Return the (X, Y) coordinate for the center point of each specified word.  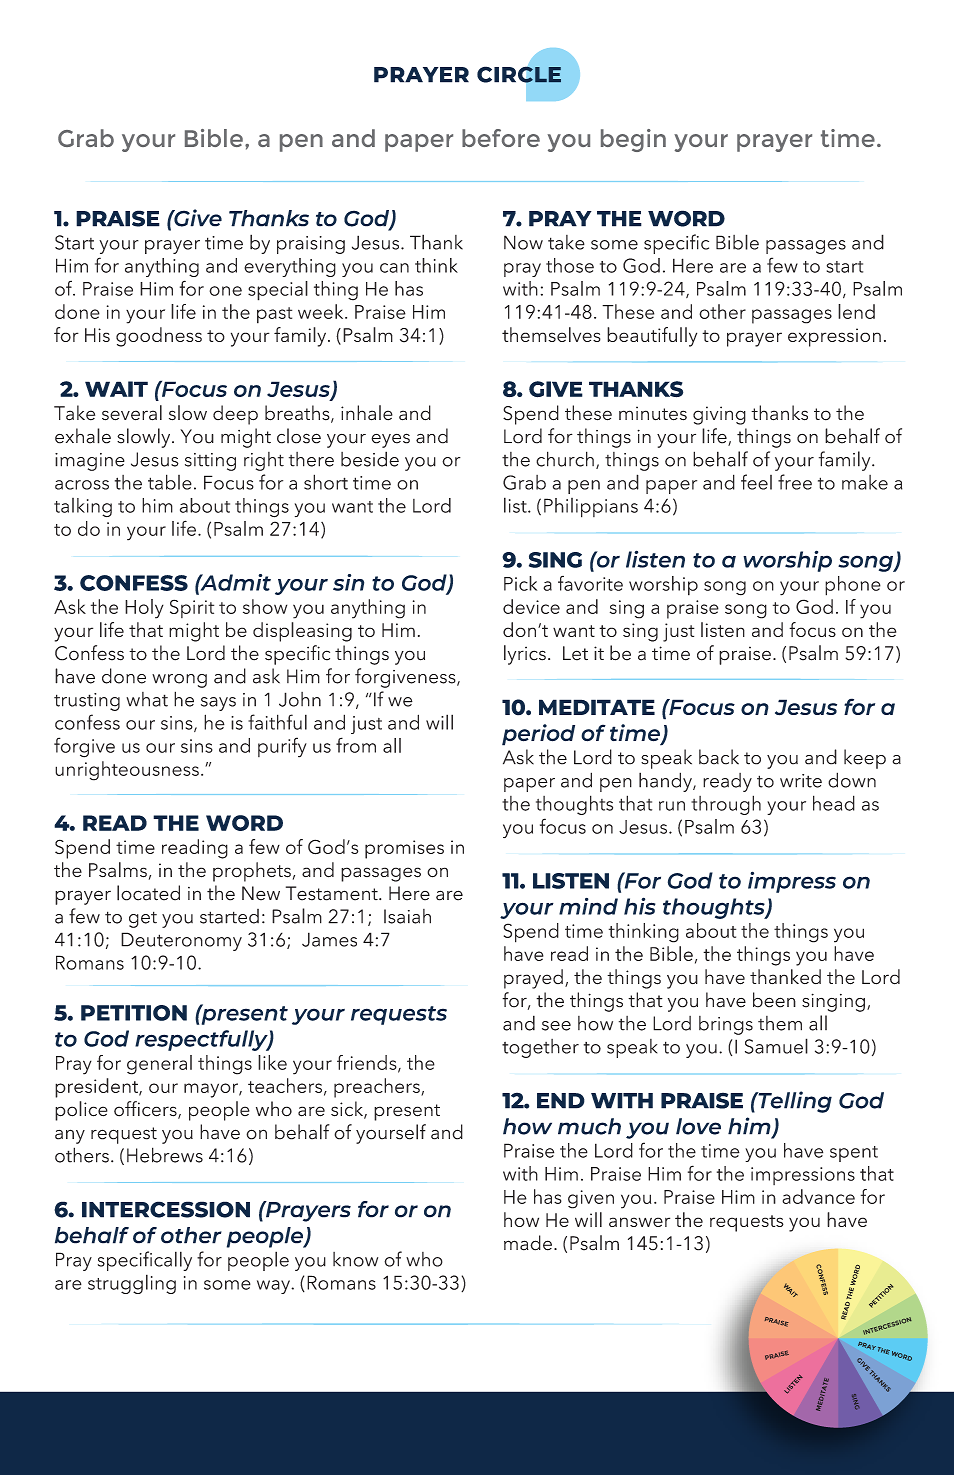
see (556, 1026)
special (278, 291)
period (538, 735)
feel (756, 482)
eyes (390, 440)
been (774, 1000)
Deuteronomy (181, 941)
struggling (132, 1284)
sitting (210, 462)
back (719, 757)
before (501, 138)
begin (633, 140)
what (147, 699)
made (528, 1243)
